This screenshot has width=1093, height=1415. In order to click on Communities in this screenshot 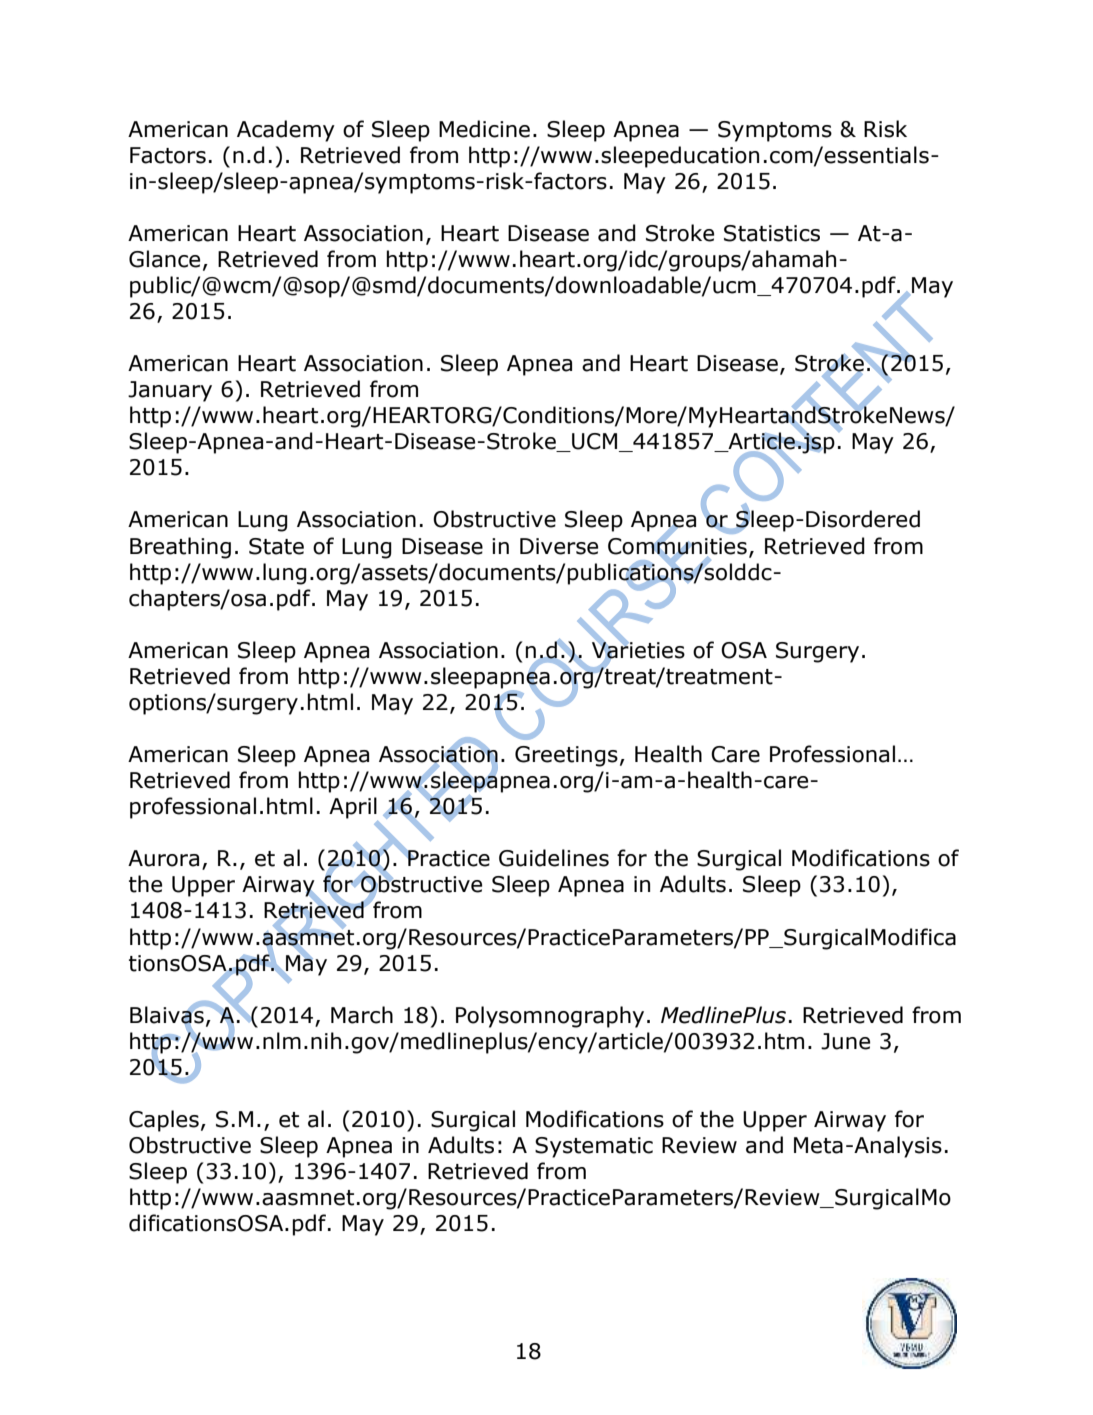, I will do `click(677, 545)`.
